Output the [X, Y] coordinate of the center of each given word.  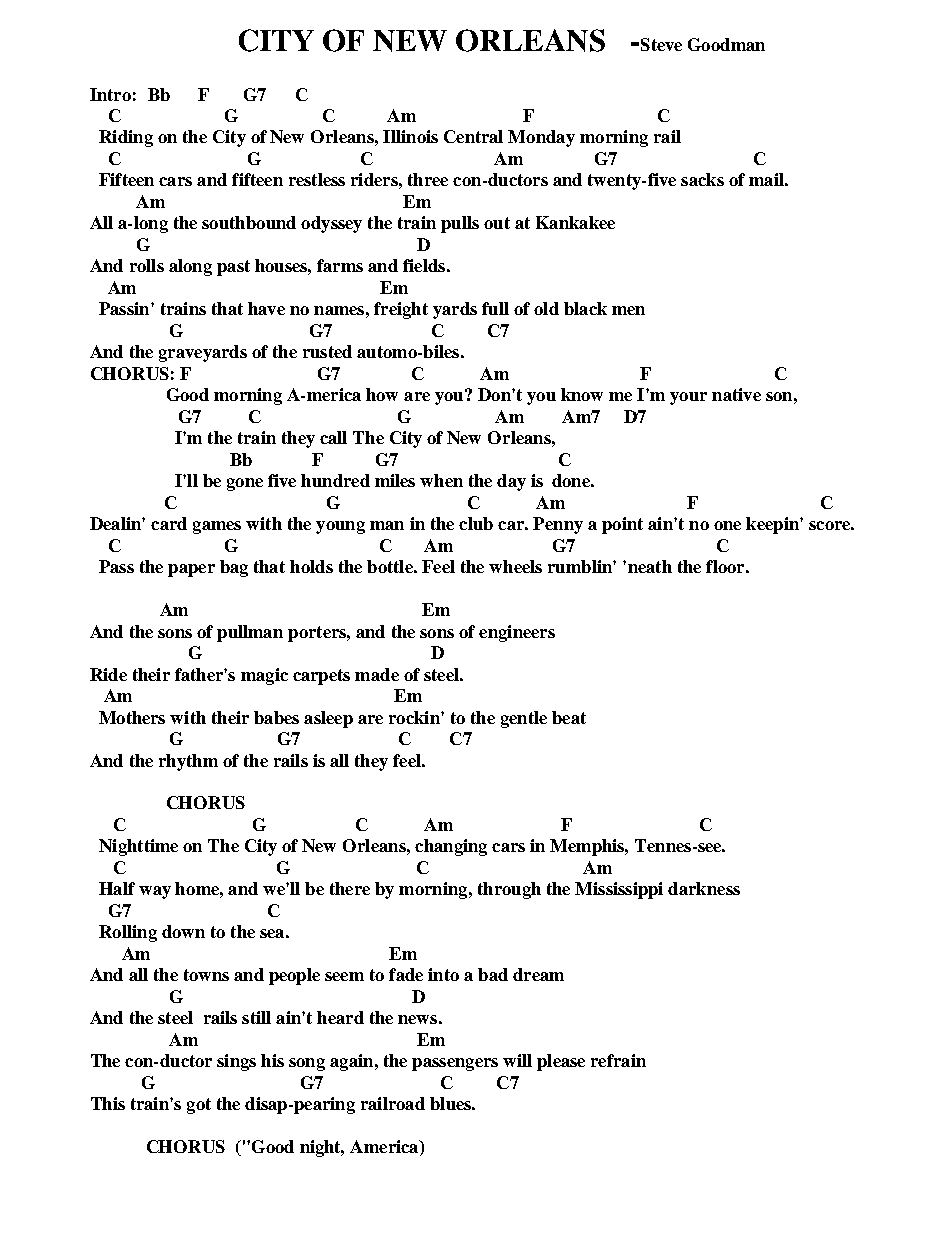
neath [648, 566]
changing [451, 847]
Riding [126, 138]
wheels [515, 566]
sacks [702, 179]
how [382, 394]
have [266, 308]
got [199, 1106]
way [155, 892]
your [688, 398]
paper [191, 570]
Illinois [410, 136]
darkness [704, 888]
